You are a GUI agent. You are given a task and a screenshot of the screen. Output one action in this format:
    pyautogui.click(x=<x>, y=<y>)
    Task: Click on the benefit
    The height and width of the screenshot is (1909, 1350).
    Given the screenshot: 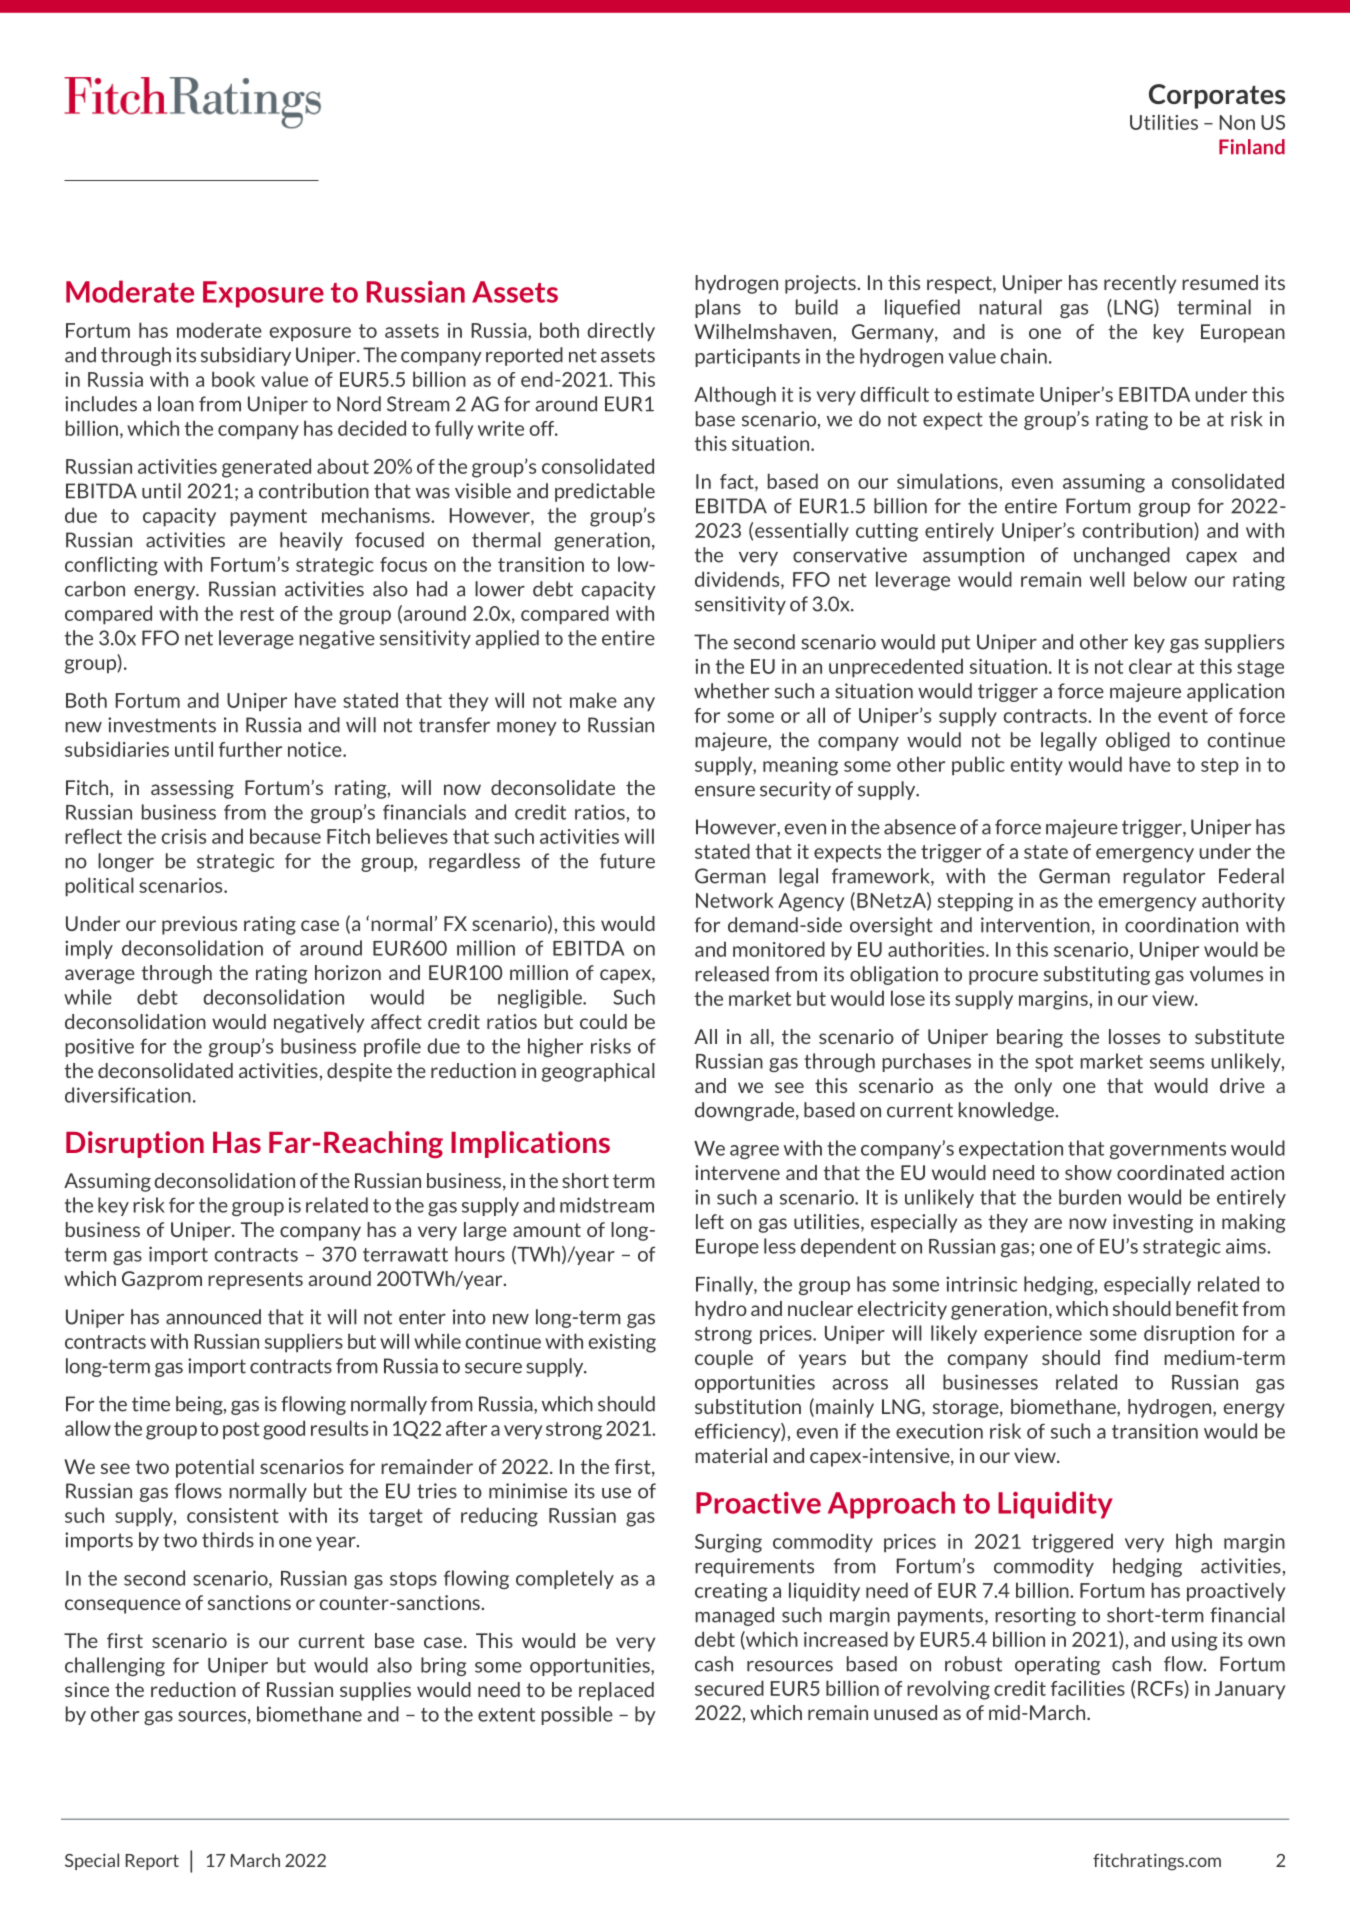 What is the action you would take?
    pyautogui.click(x=1207, y=1308)
